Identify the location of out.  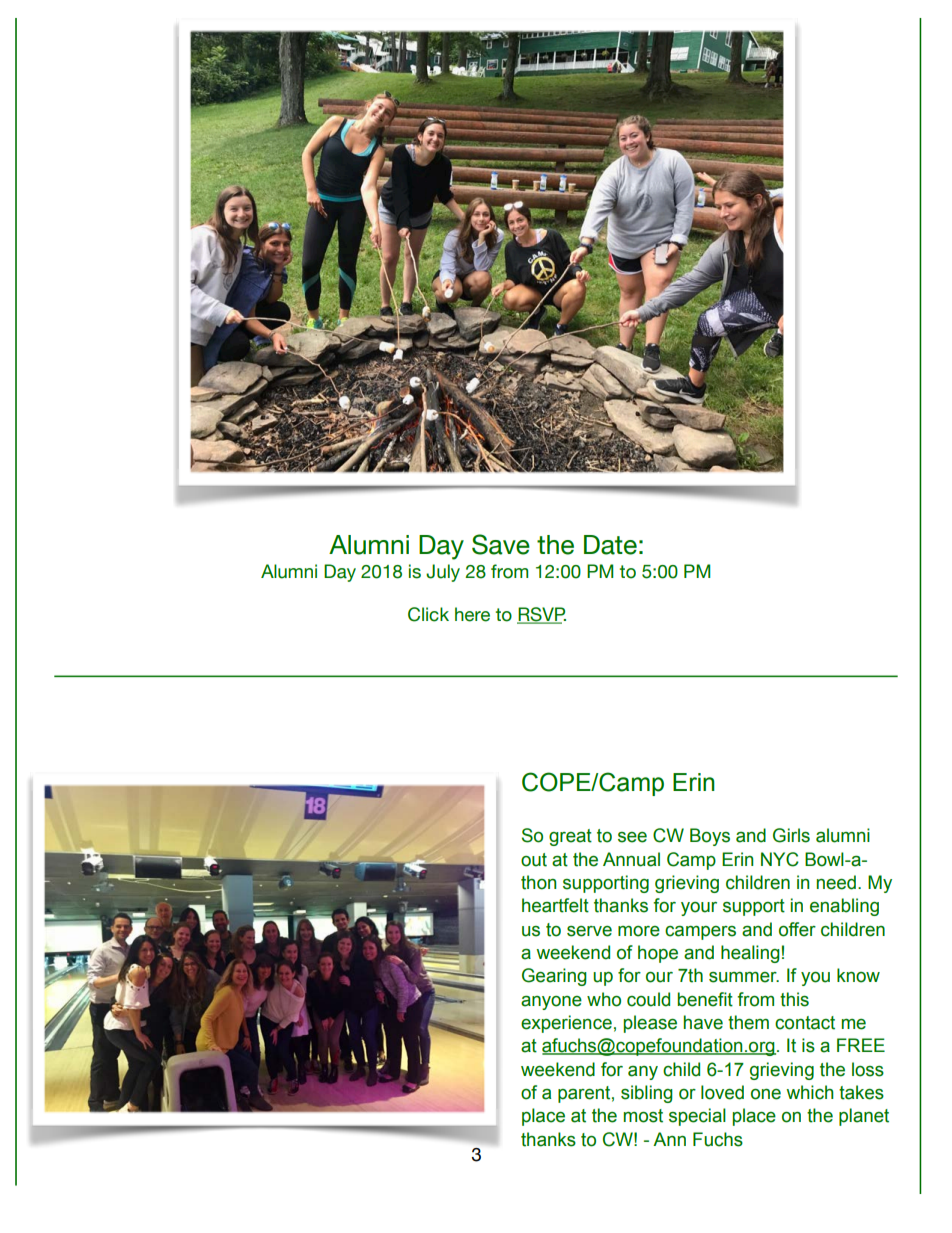
(534, 860).
